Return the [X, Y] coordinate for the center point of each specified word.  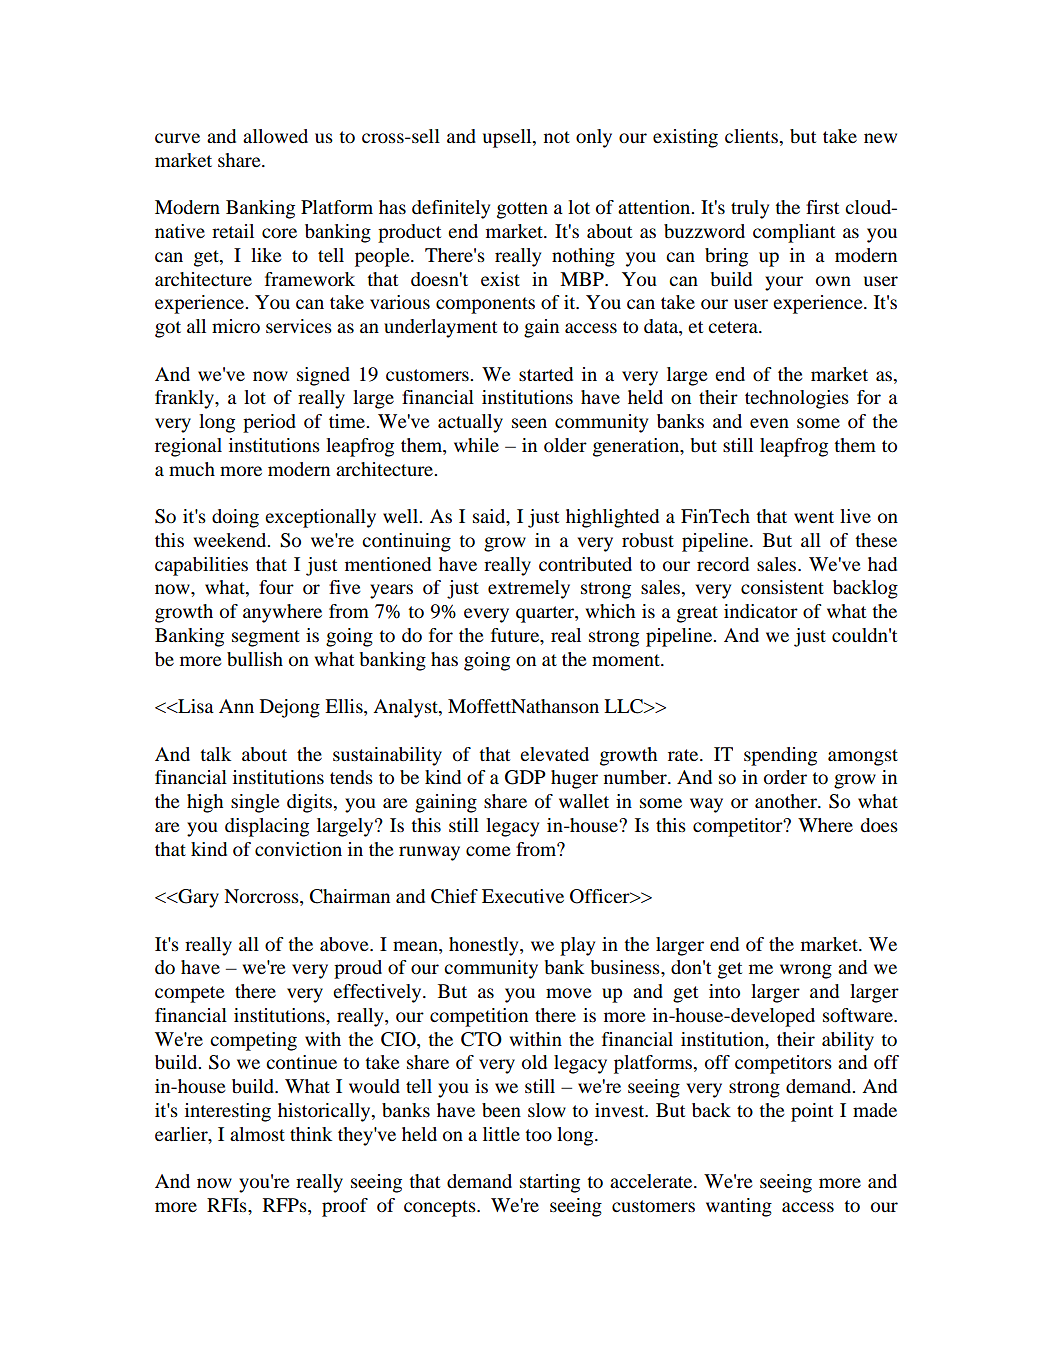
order [785, 777]
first [822, 207]
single [255, 803]
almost [257, 1134]
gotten [522, 210]
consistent [782, 587]
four [276, 587]
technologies [797, 399]
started [546, 374]
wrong [806, 971]
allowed [275, 136]
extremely [529, 589]
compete [190, 994]
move [569, 993]
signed [323, 376]
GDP [525, 777]
